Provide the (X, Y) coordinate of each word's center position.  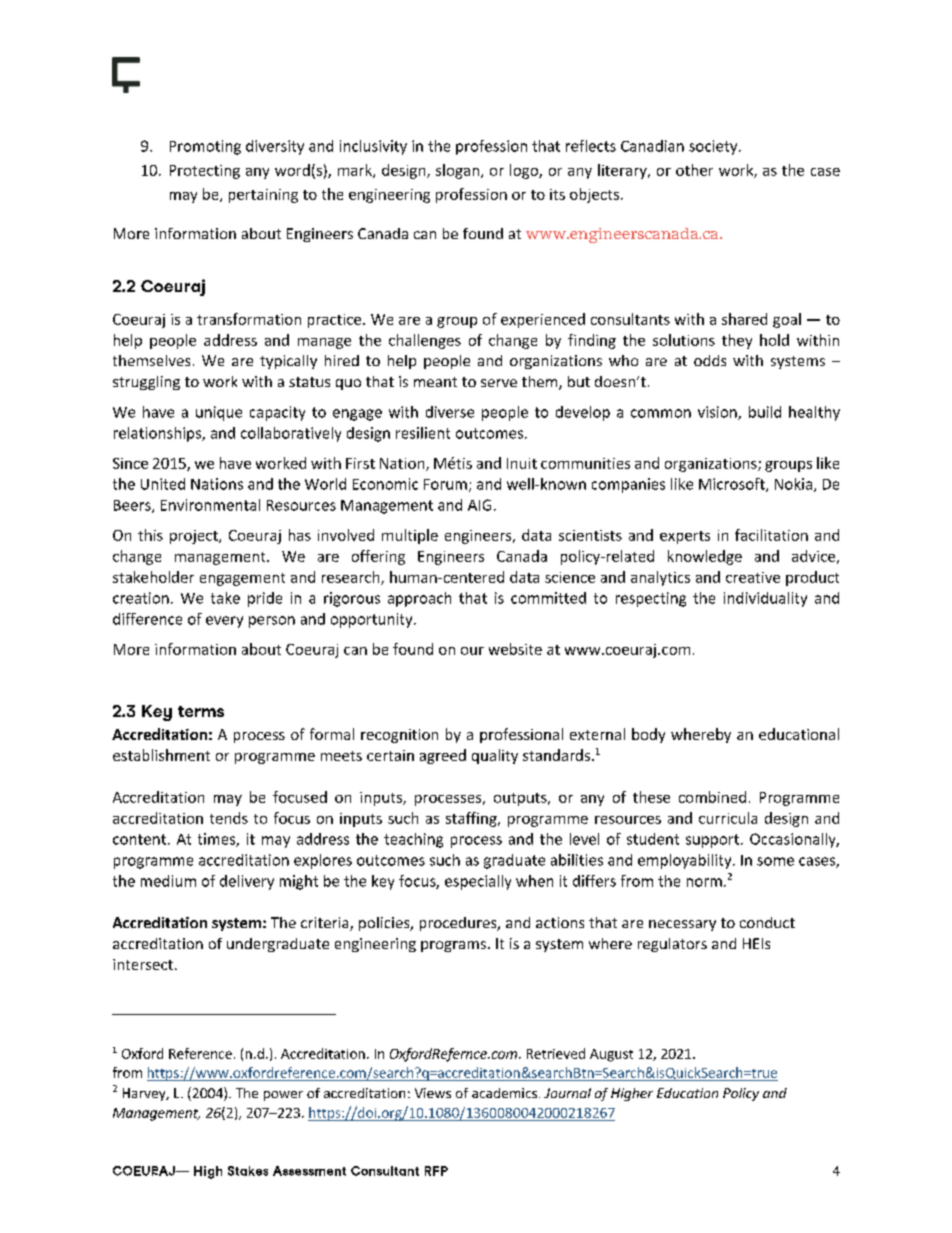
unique (219, 413)
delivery (247, 882)
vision (718, 413)
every (224, 622)
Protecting (205, 172)
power (283, 1096)
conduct (767, 922)
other (694, 170)
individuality (765, 599)
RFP (436, 1171)
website (515, 649)
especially (478, 882)
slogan (457, 171)
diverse (450, 412)
